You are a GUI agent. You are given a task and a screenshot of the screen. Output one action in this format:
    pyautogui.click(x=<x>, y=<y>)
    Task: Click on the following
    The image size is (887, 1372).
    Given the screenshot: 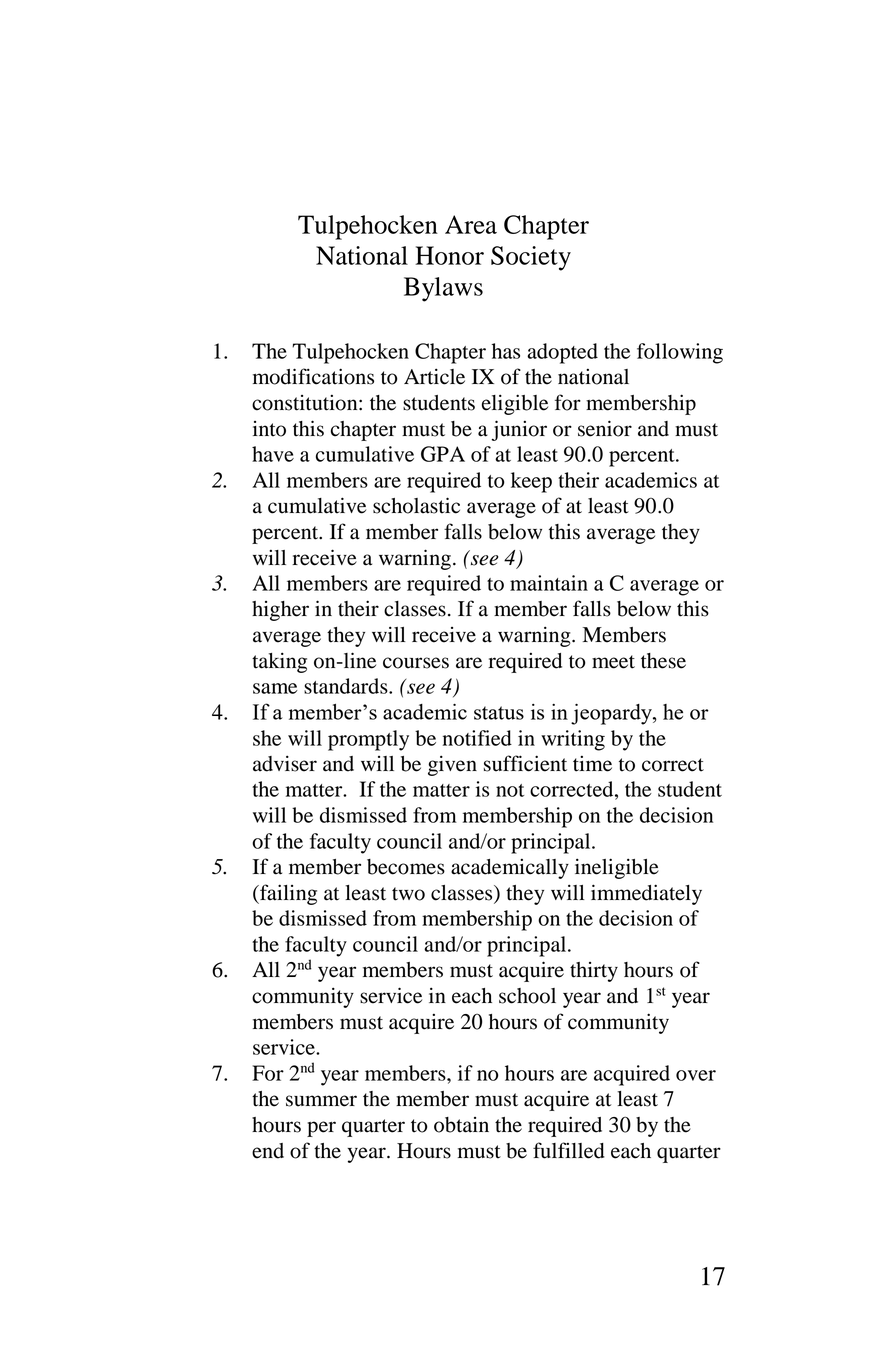 What is the action you would take?
    pyautogui.click(x=680, y=353)
